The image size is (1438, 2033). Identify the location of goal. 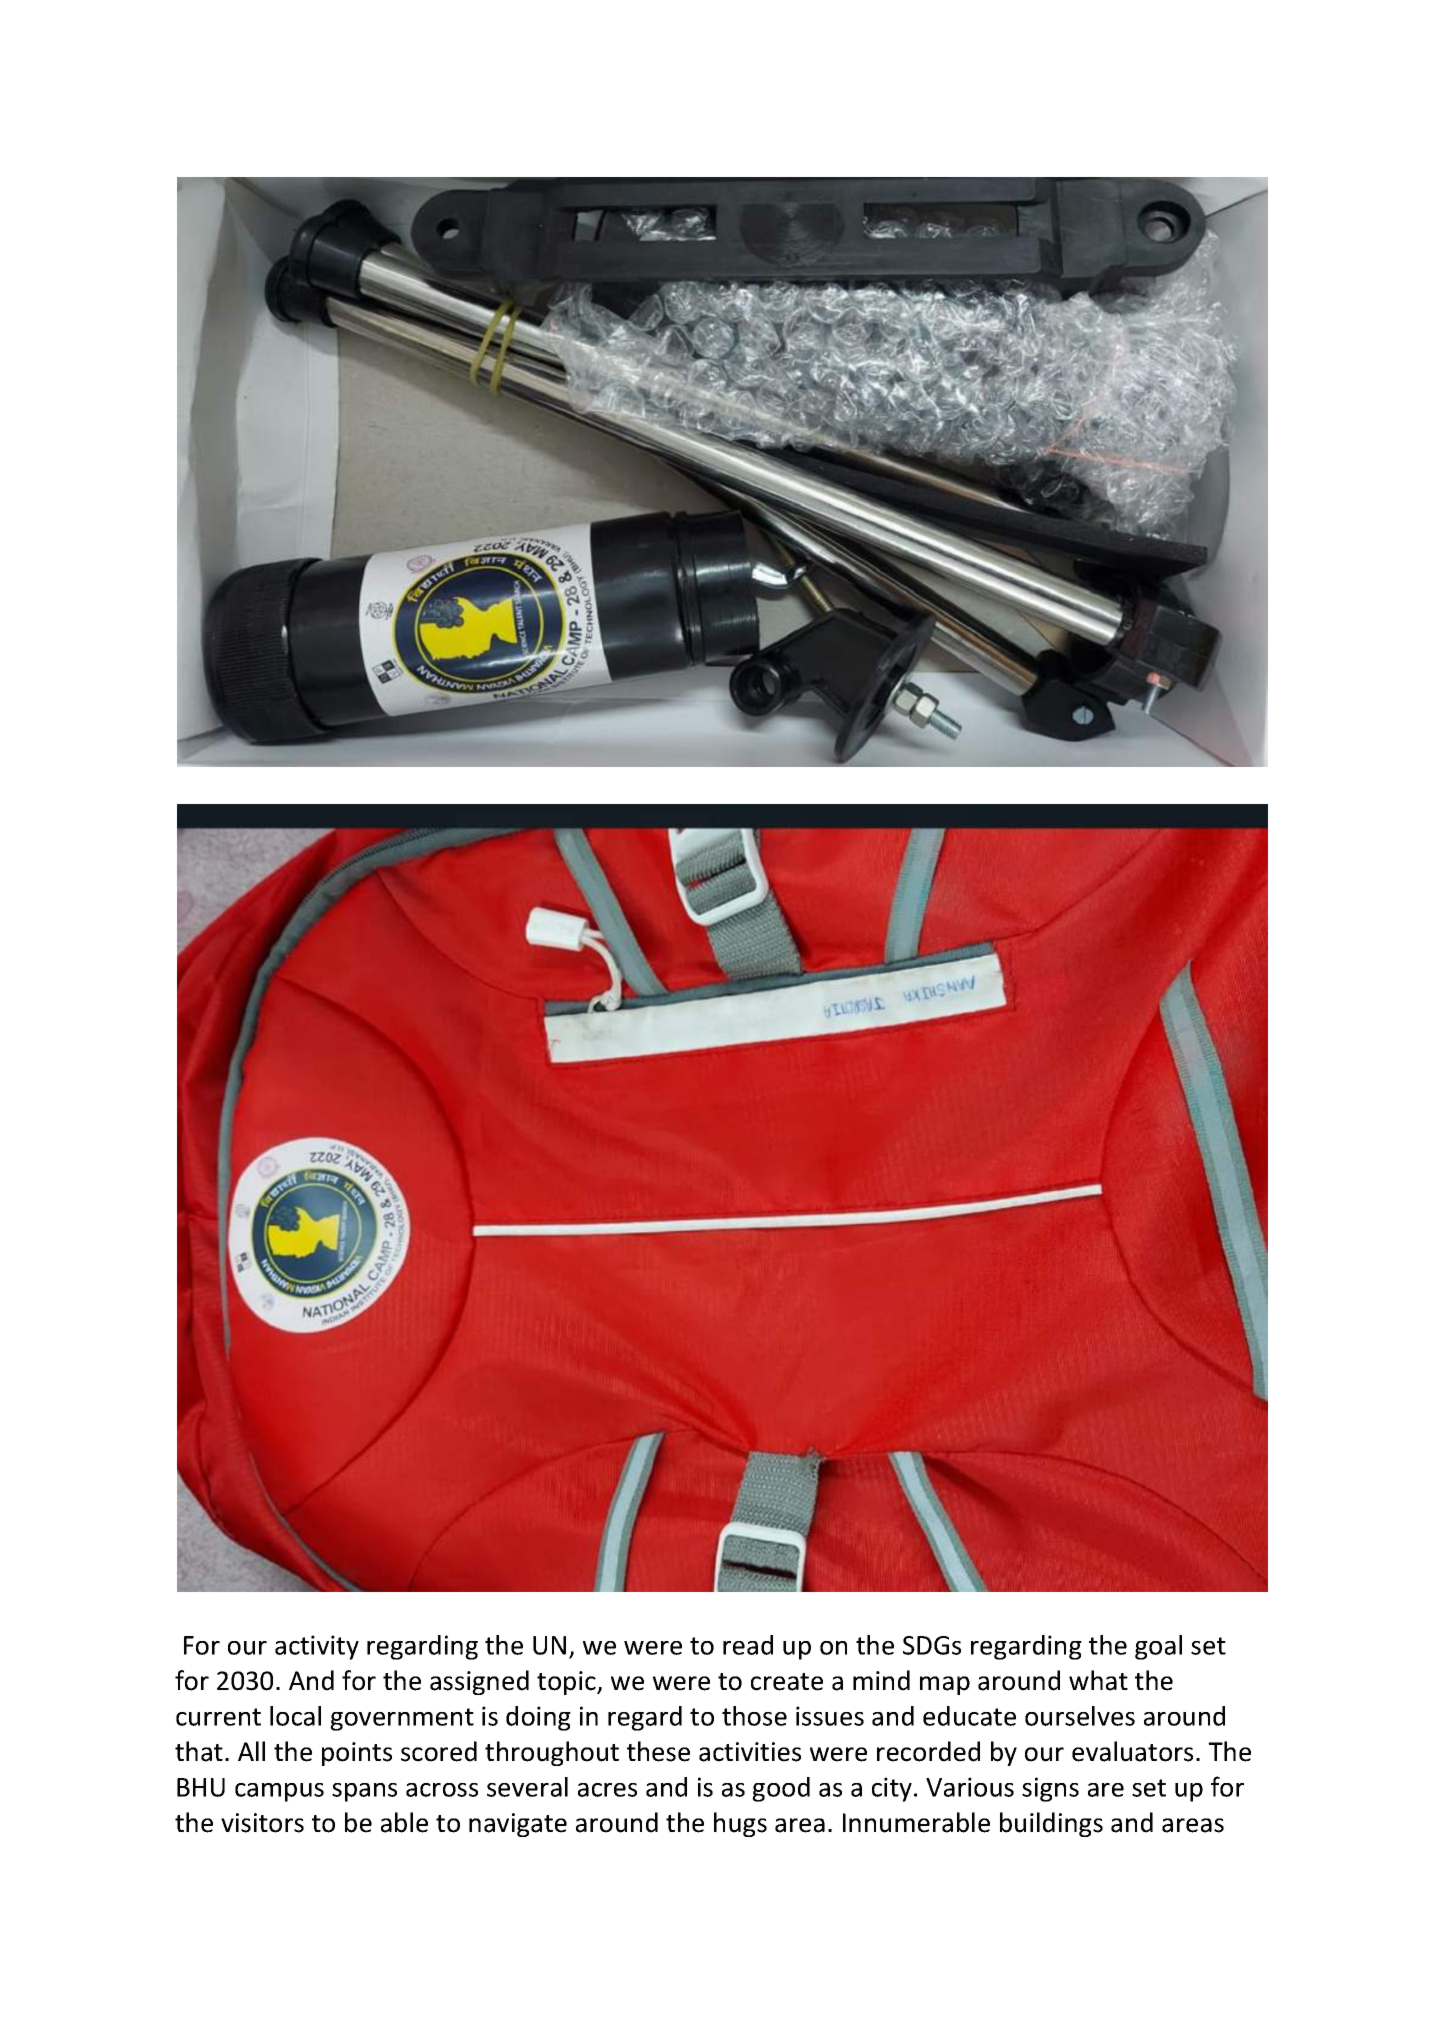
(1158, 1647).
